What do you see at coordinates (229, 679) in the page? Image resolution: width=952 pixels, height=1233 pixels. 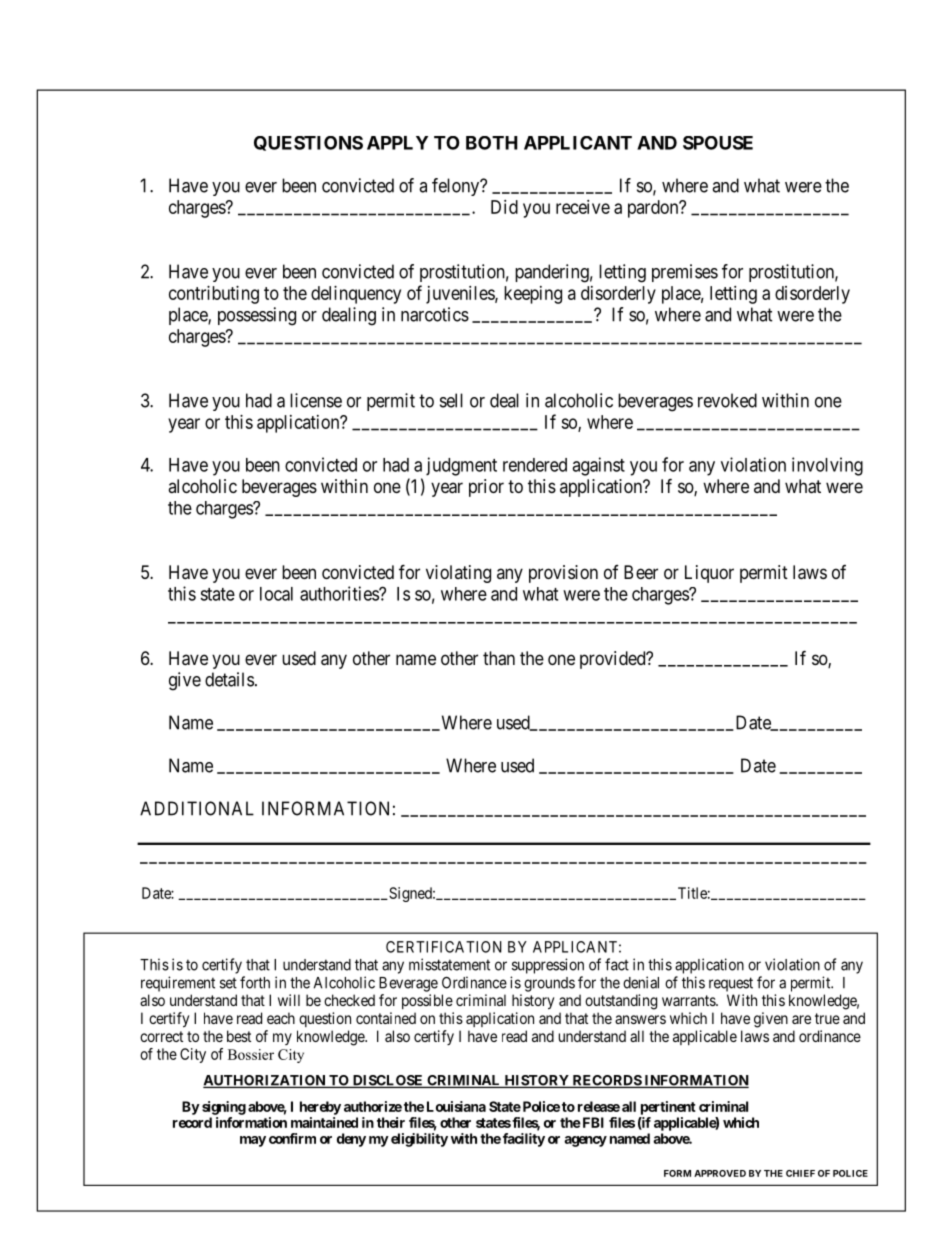 I see `details` at bounding box center [229, 679].
